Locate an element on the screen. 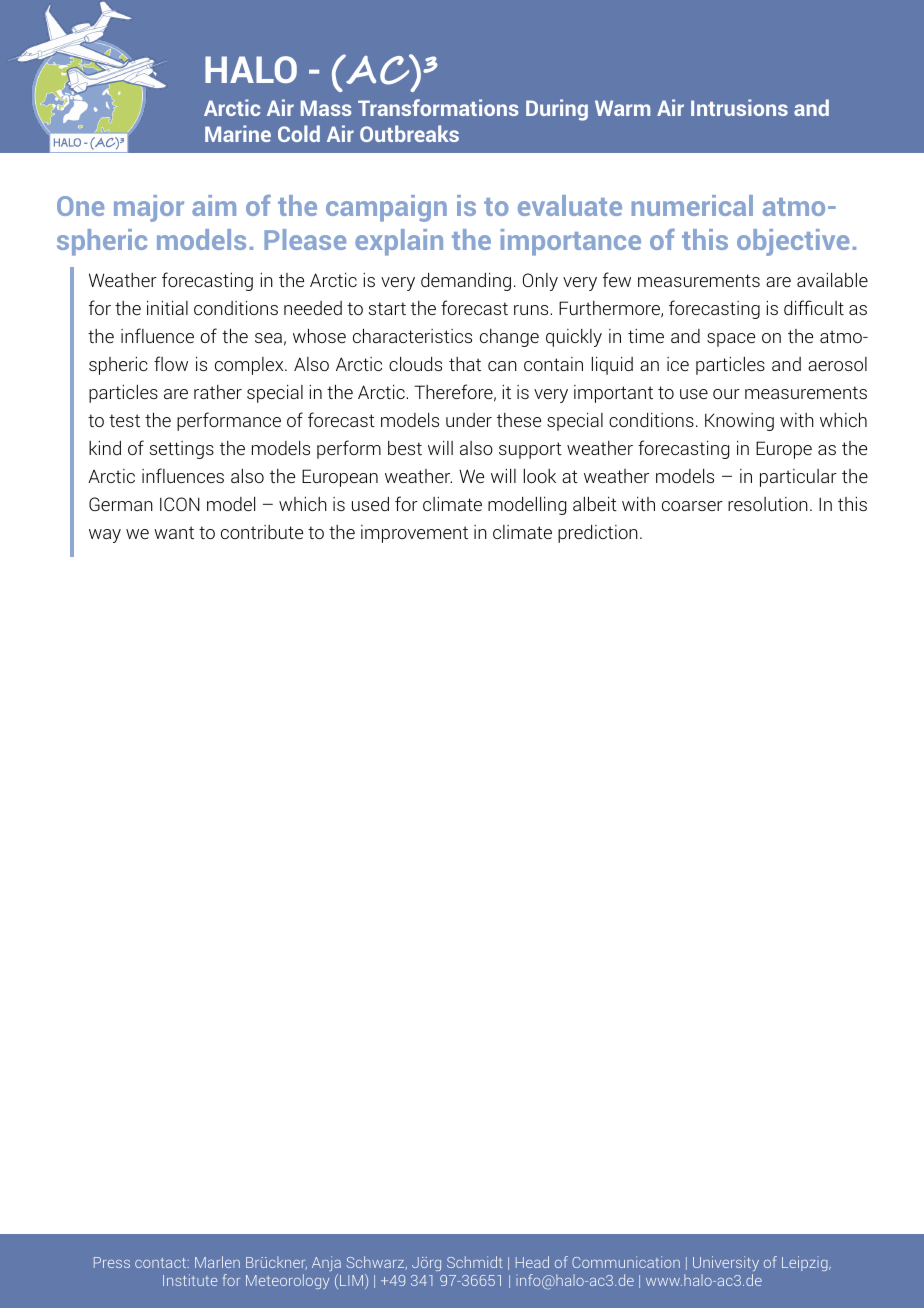  resolution is located at coordinates (768, 504).
